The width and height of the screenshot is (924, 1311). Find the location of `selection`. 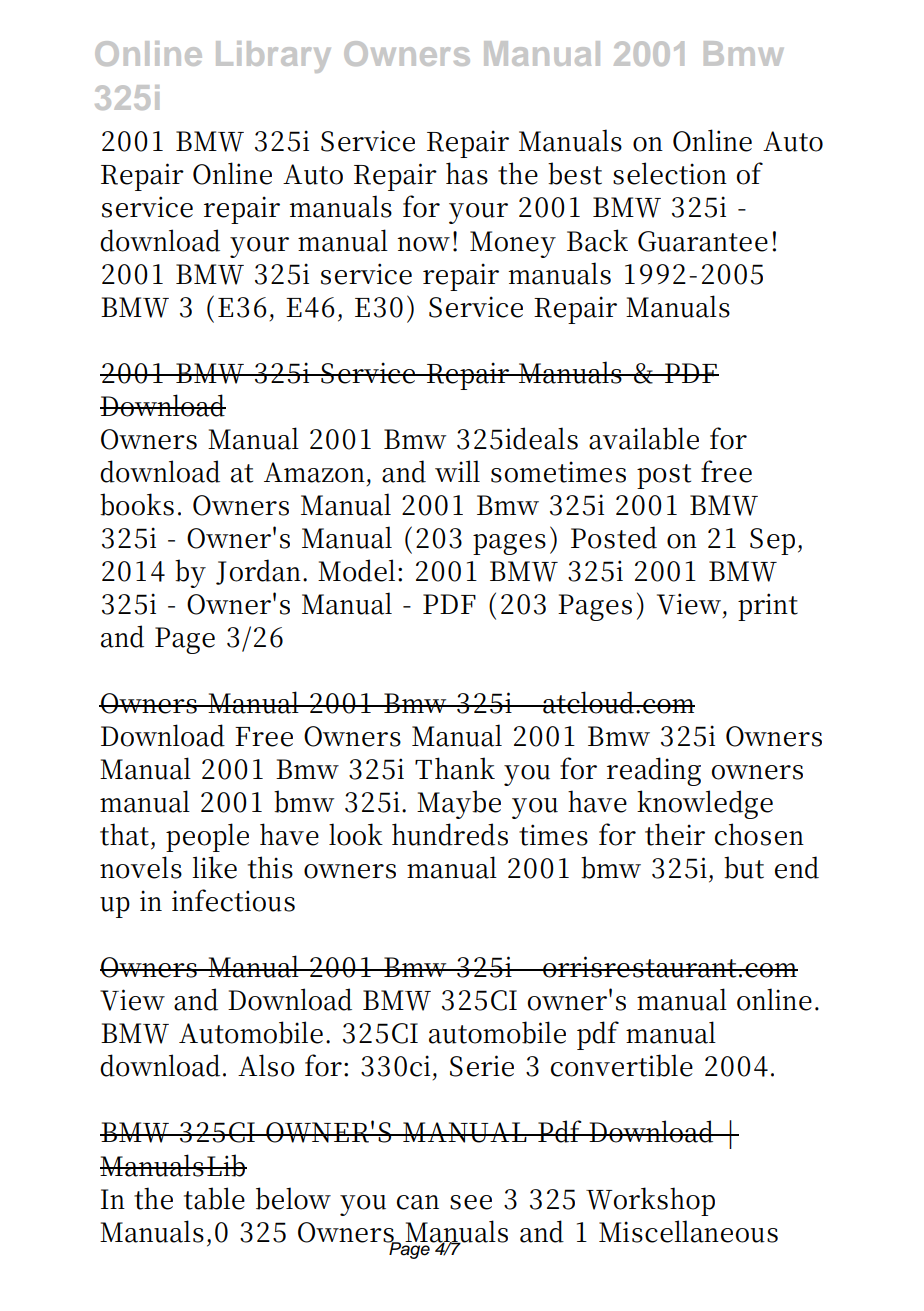

selection is located at coordinates (670, 173).
